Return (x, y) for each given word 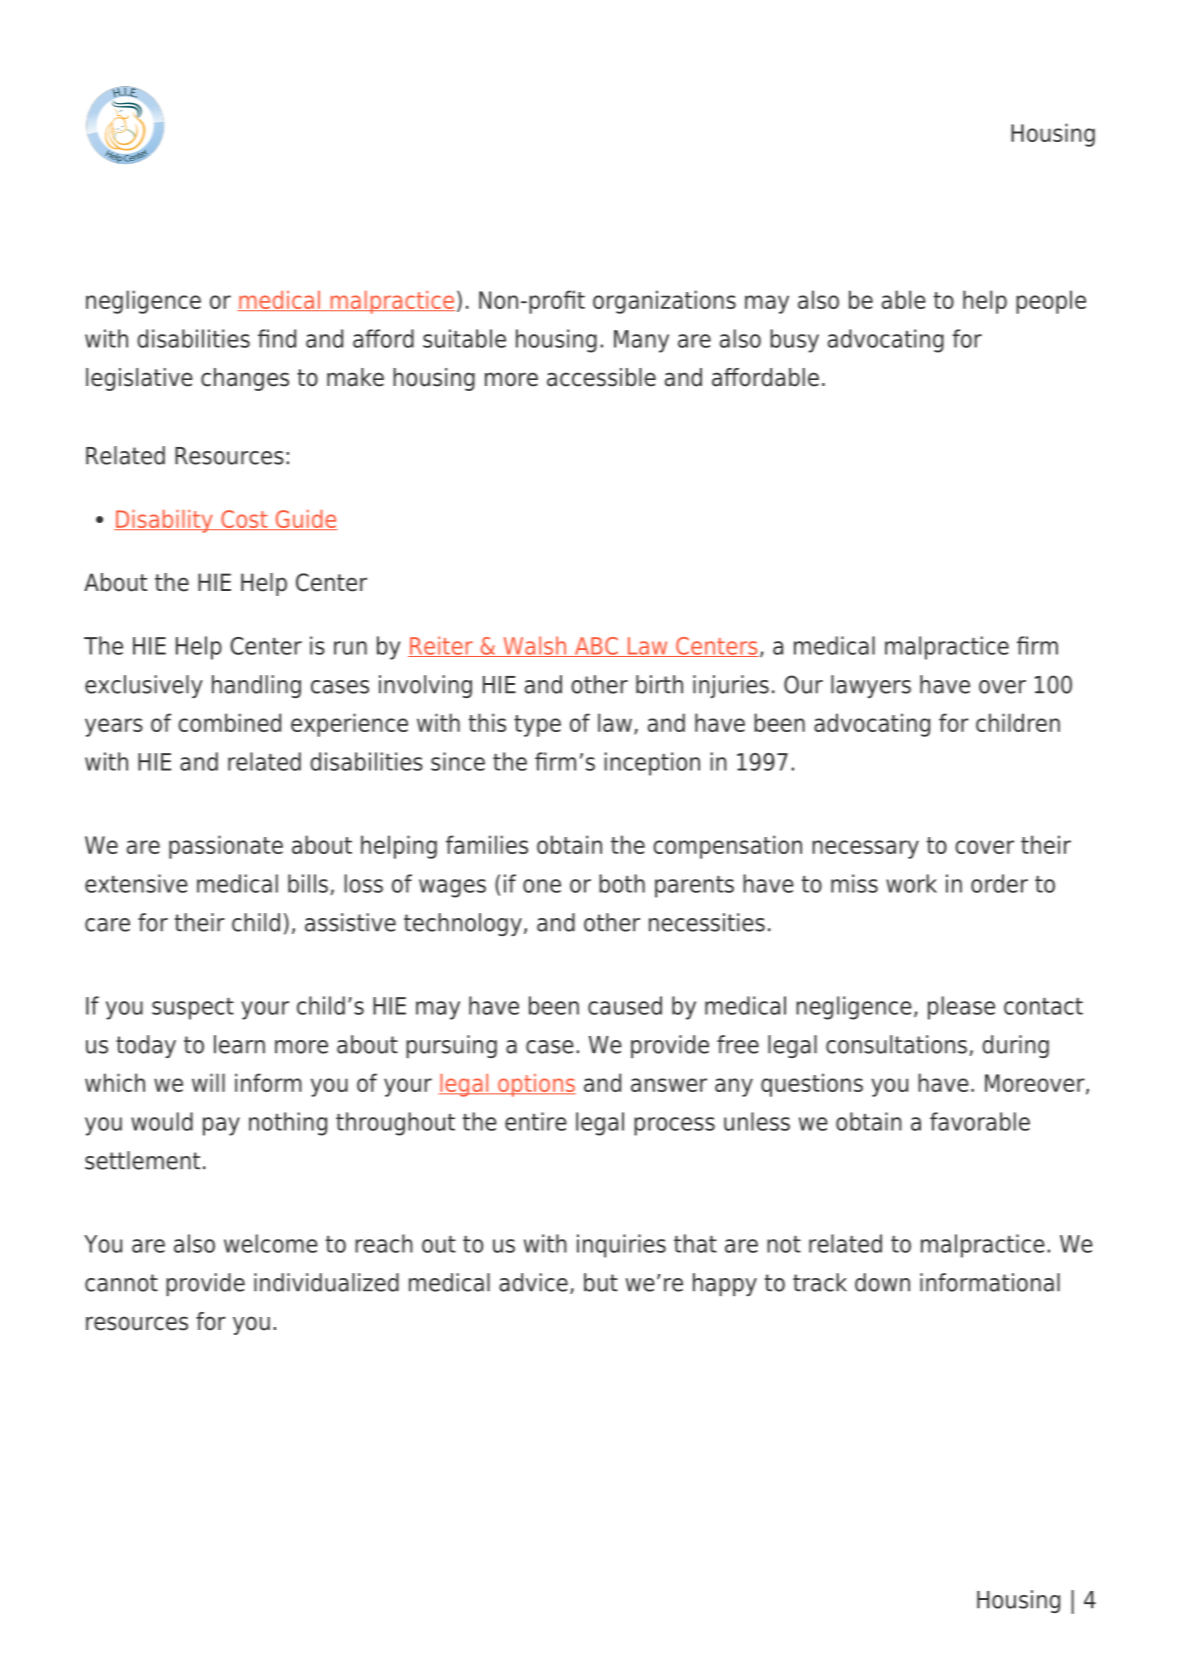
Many (641, 341)
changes (245, 379)
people (1051, 302)
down (882, 1282)
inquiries (621, 1246)
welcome (271, 1243)
